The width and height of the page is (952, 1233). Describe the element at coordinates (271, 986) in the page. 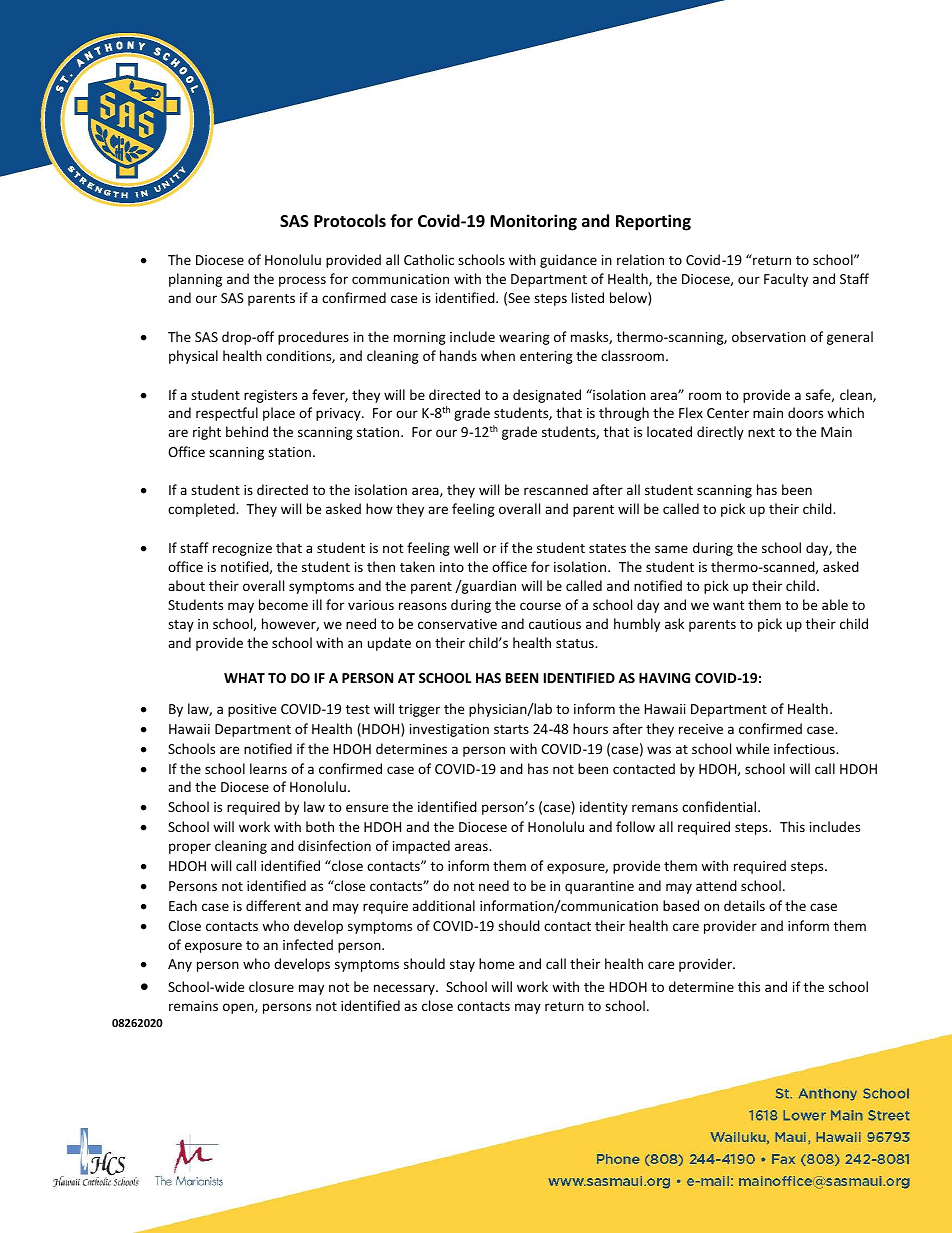

I see `closure` at that location.
